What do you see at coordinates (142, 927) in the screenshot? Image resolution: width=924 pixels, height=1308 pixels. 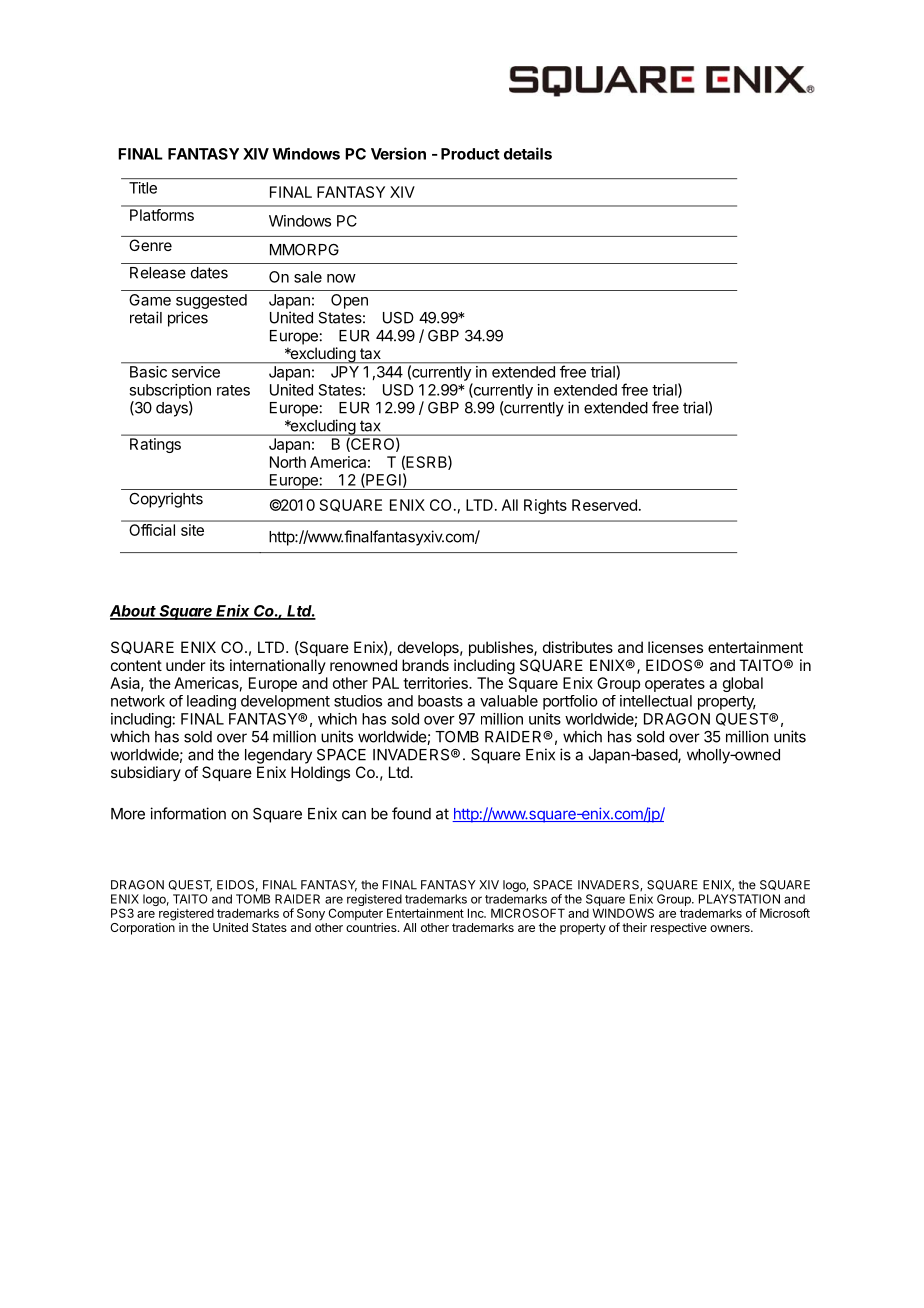 I see `Corporation` at bounding box center [142, 927].
